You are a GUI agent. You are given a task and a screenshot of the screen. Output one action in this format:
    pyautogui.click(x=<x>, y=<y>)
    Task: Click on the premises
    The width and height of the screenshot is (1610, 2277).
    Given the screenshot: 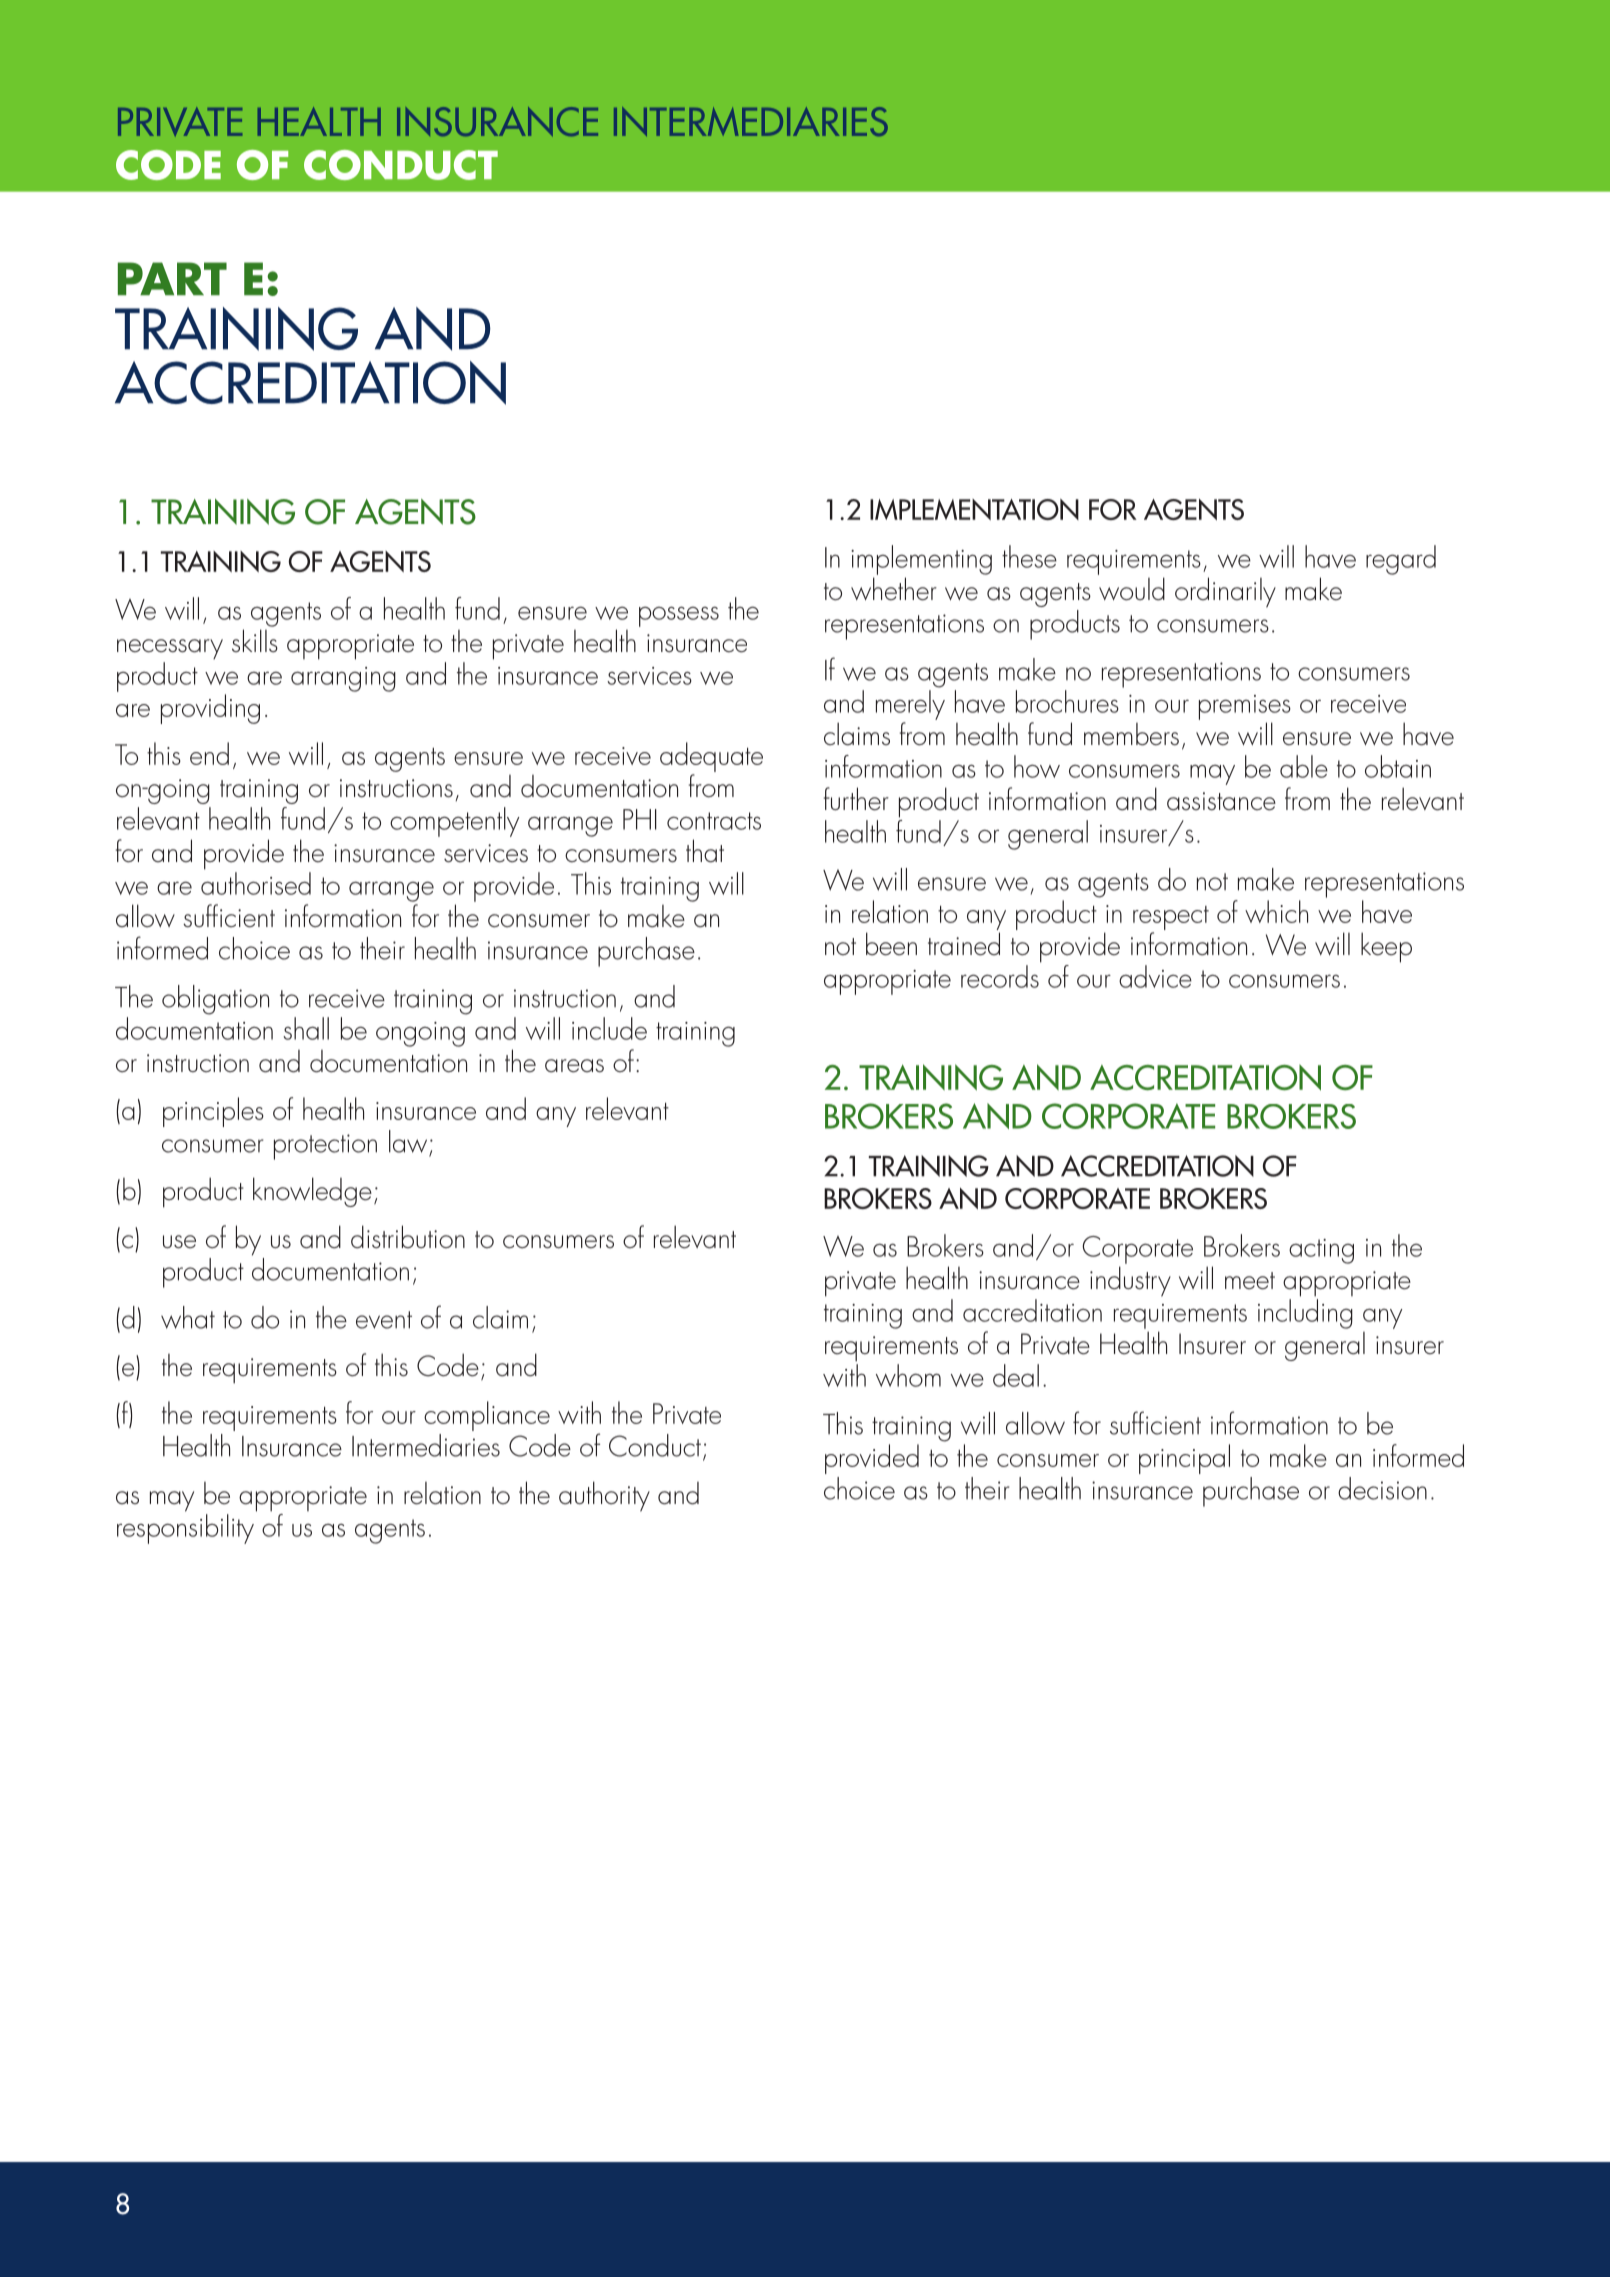 What is the action you would take?
    pyautogui.click(x=1245, y=707)
